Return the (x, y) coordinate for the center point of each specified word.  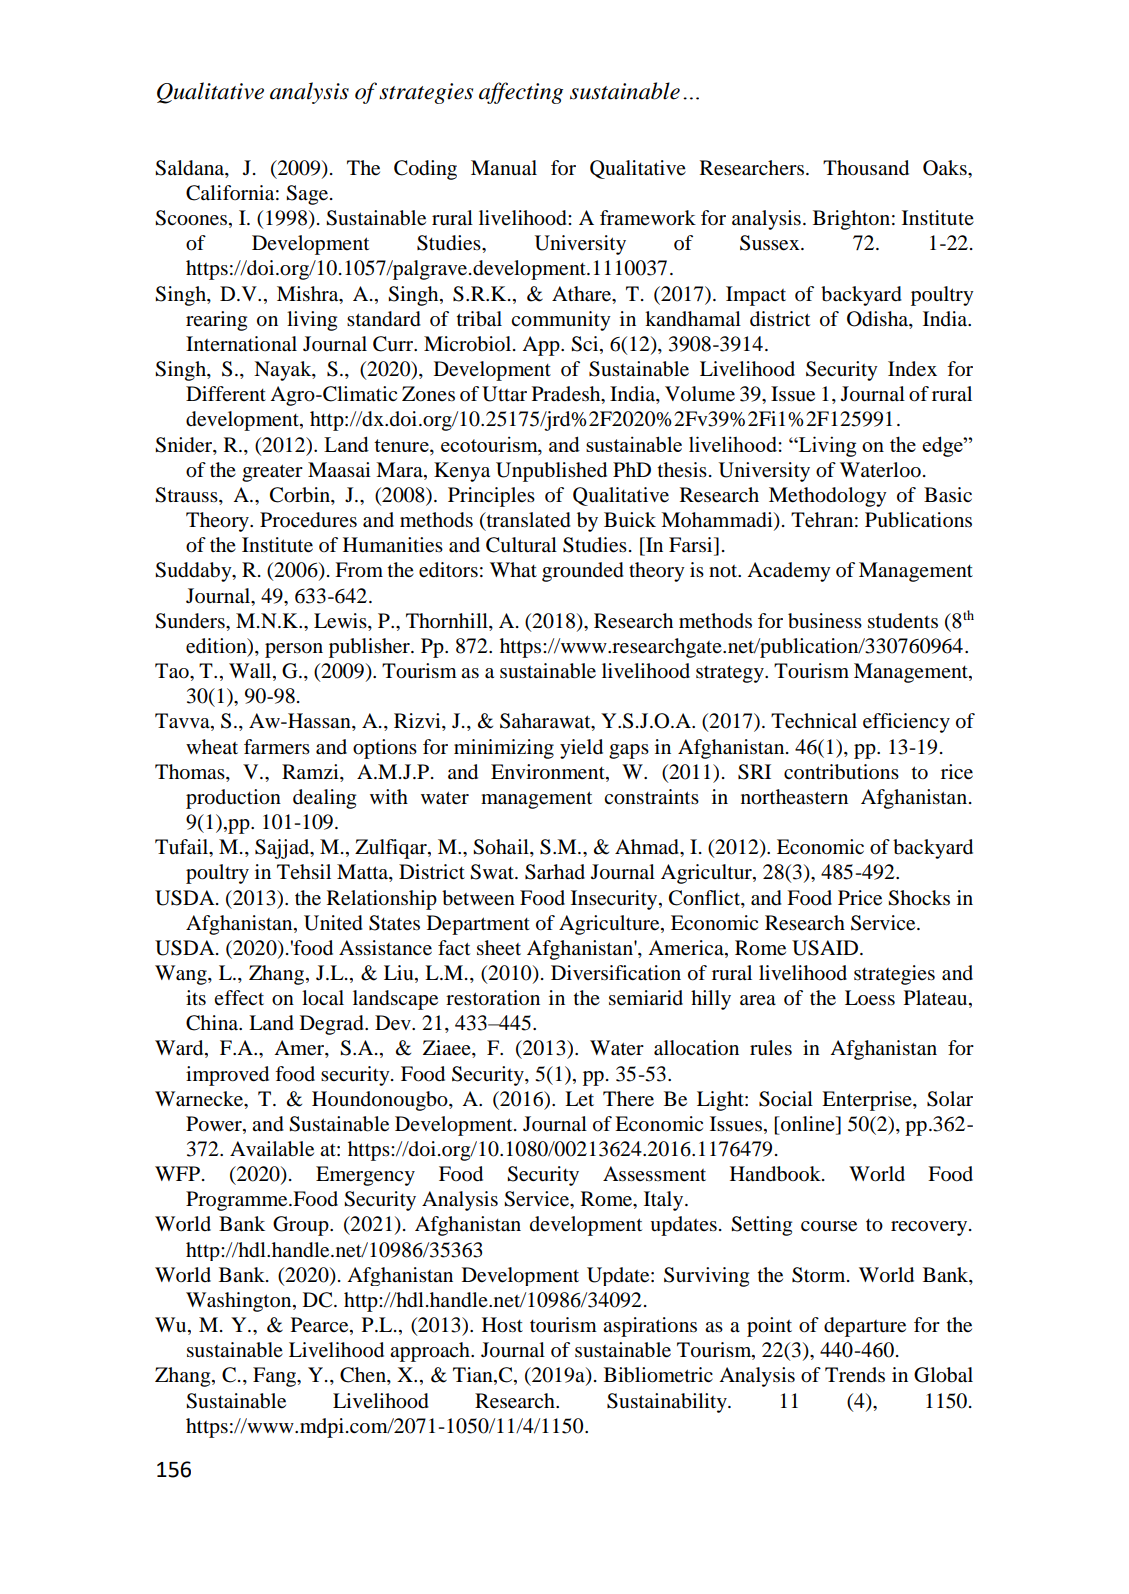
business (825, 621)
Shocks (919, 898)
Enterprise (868, 1101)
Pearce (321, 1326)
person (294, 650)
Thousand (866, 168)
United (333, 923)
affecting (521, 93)
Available (272, 1149)
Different (226, 393)
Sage (308, 195)
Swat (493, 872)
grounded (583, 572)
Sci (586, 345)
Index (912, 369)
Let (579, 1098)
